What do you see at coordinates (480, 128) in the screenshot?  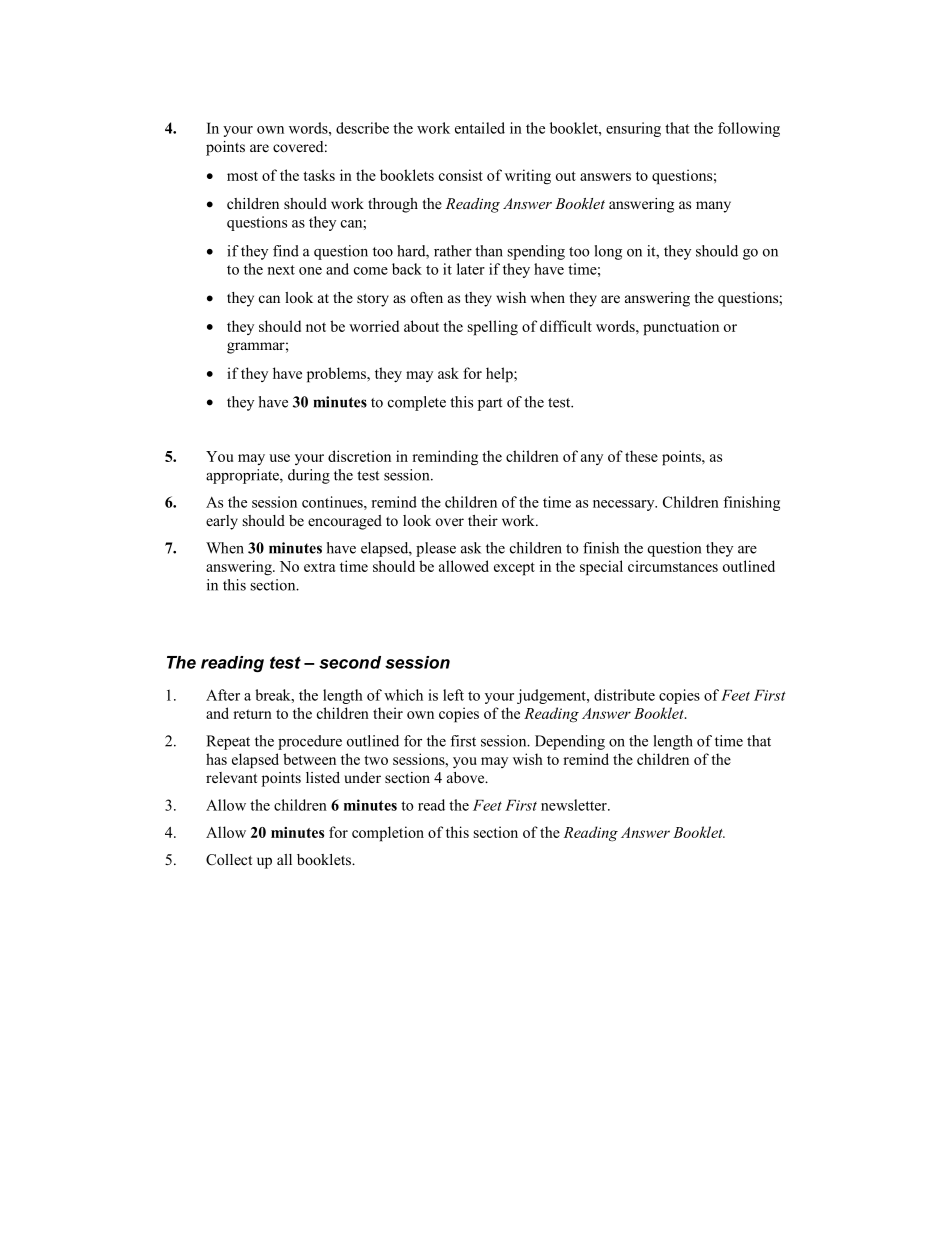 I see `entailed` at bounding box center [480, 128].
